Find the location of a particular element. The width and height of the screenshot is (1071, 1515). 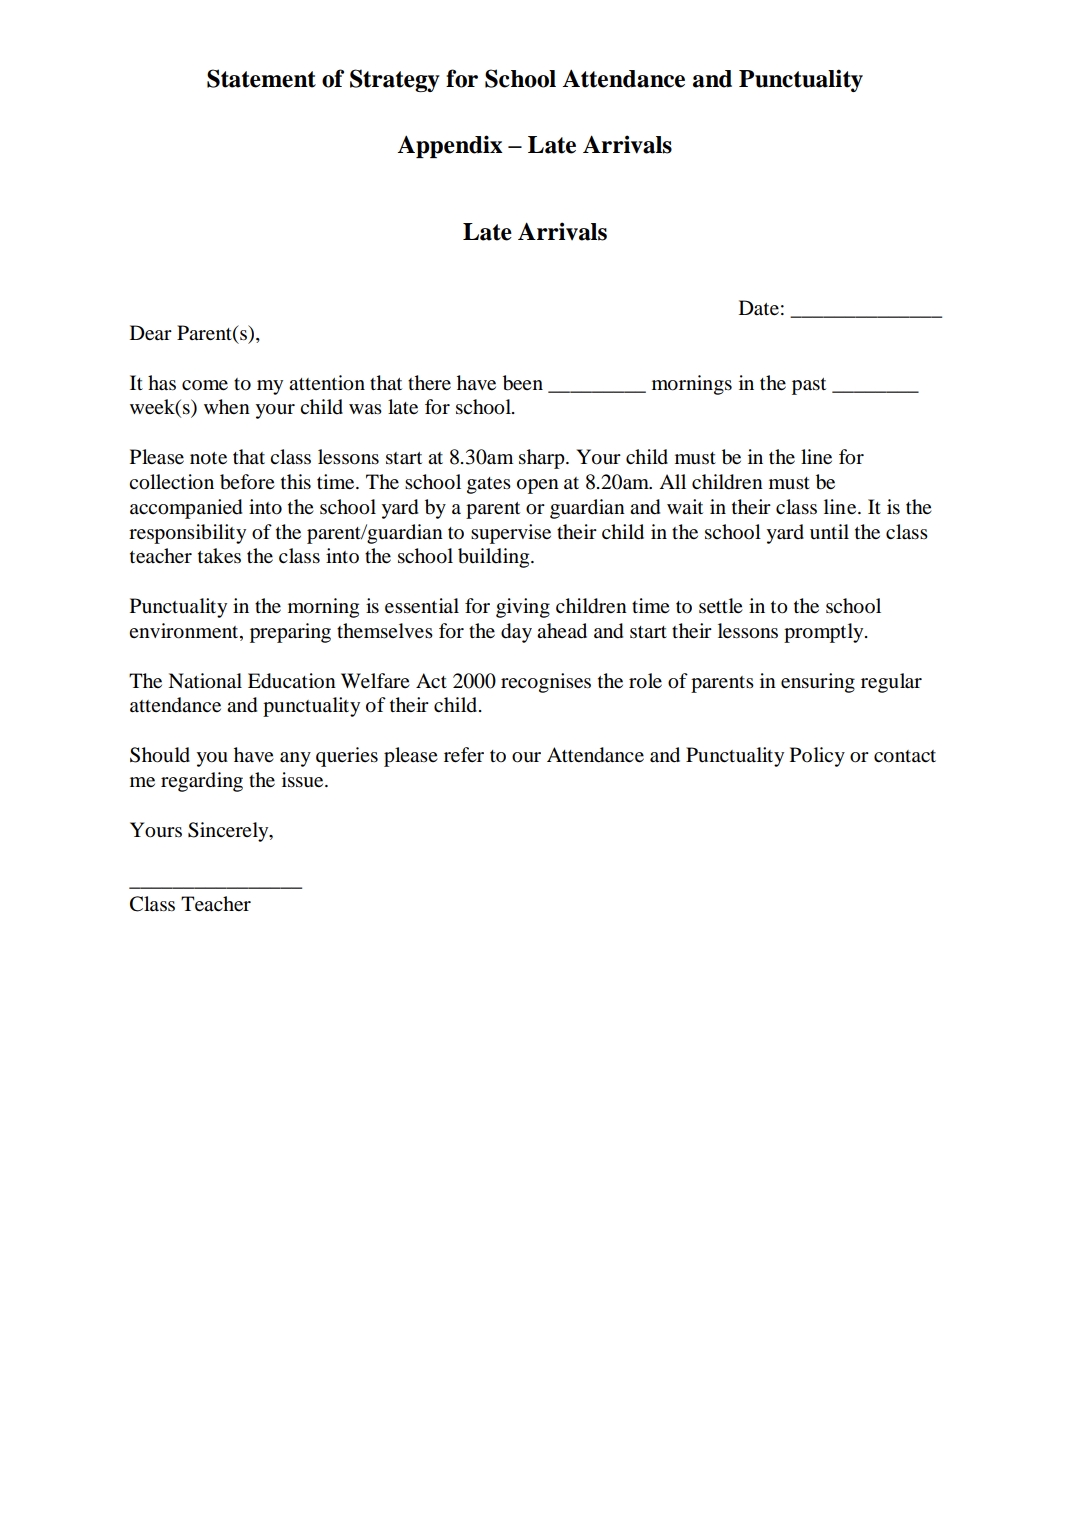

when is located at coordinates (227, 406).
